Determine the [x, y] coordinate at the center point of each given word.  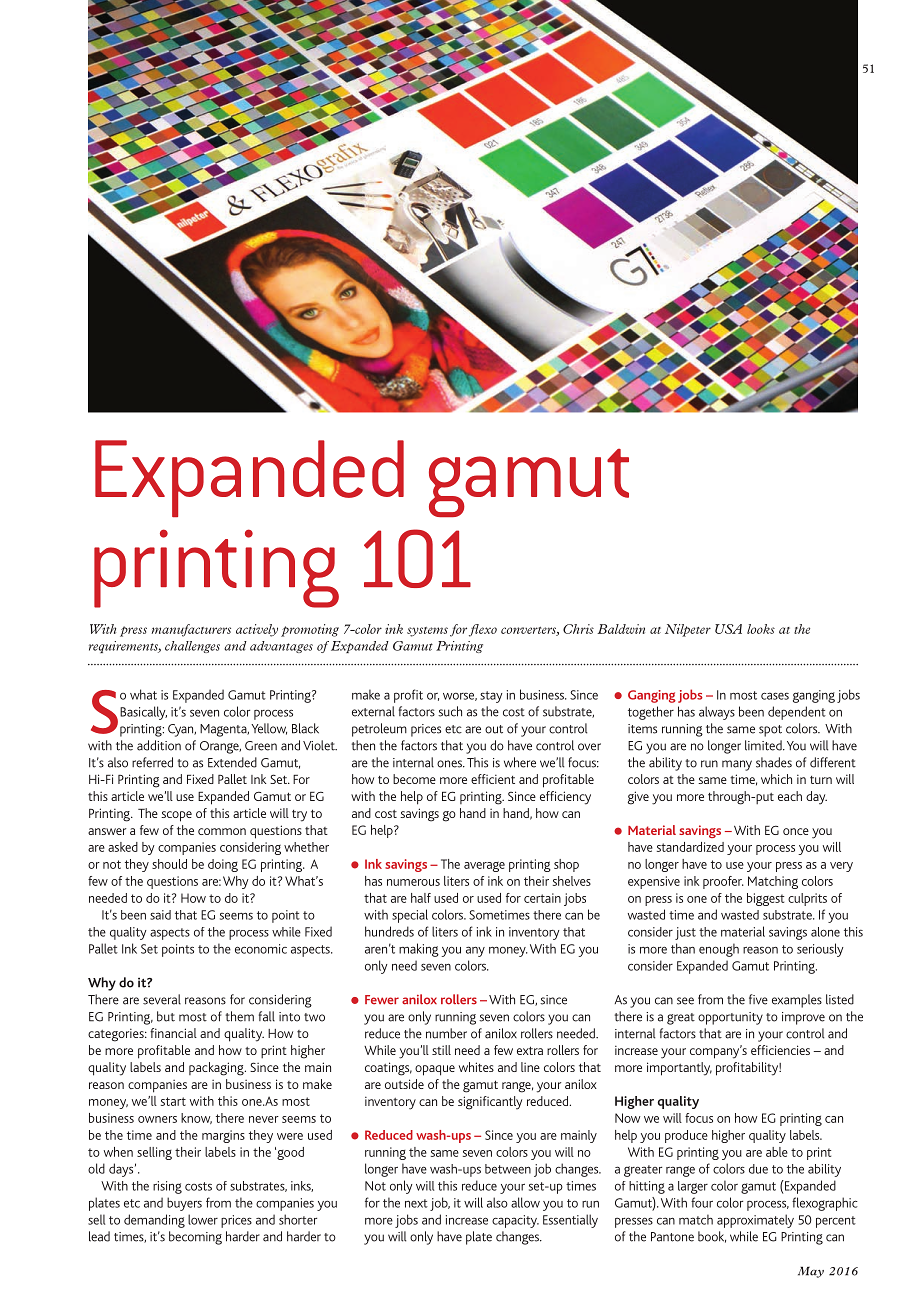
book [712, 1237]
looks [761, 629]
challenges [192, 647]
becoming [195, 1238]
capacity [515, 1221]
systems [427, 632]
